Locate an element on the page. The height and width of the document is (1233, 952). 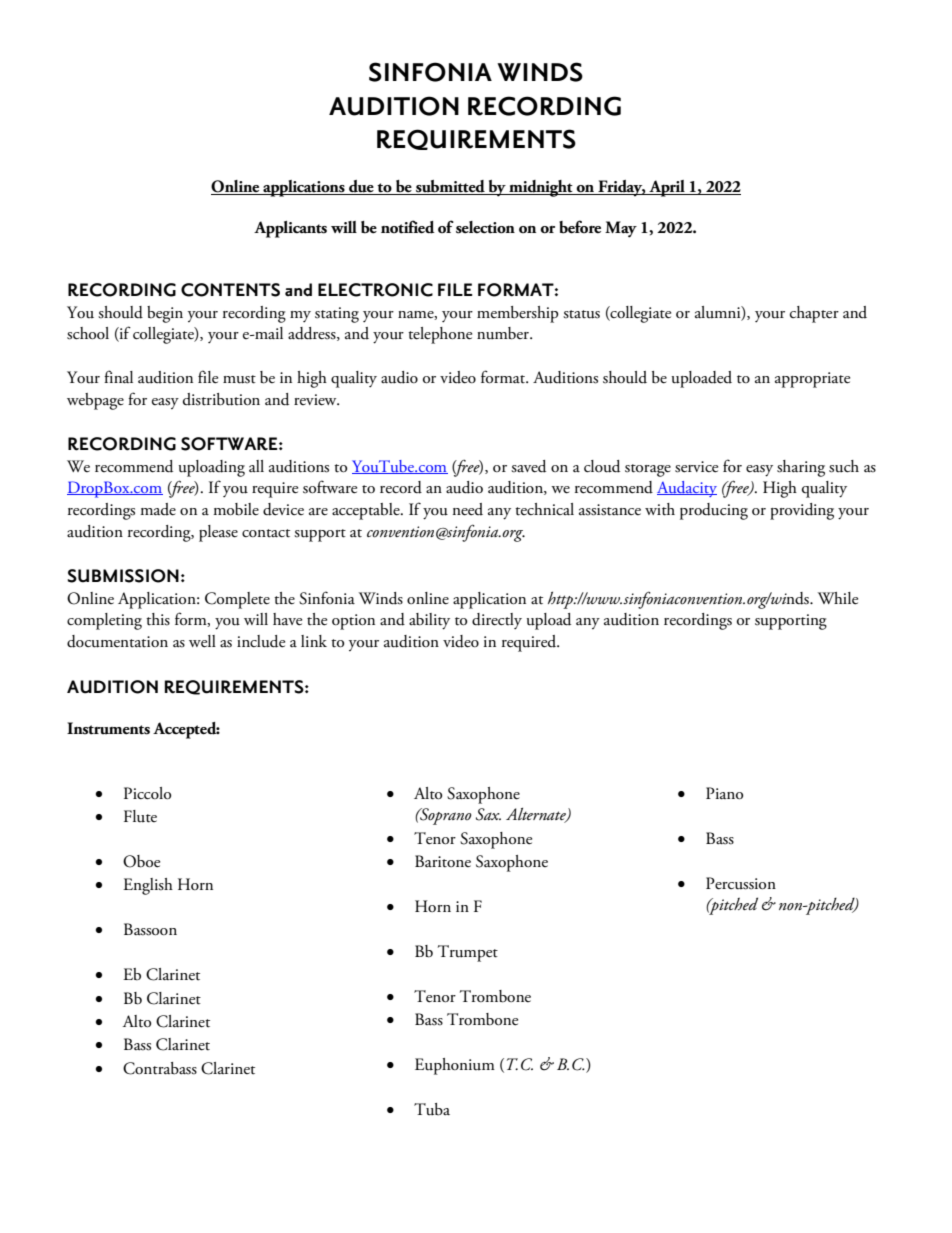
Percussion is located at coordinates (741, 883).
